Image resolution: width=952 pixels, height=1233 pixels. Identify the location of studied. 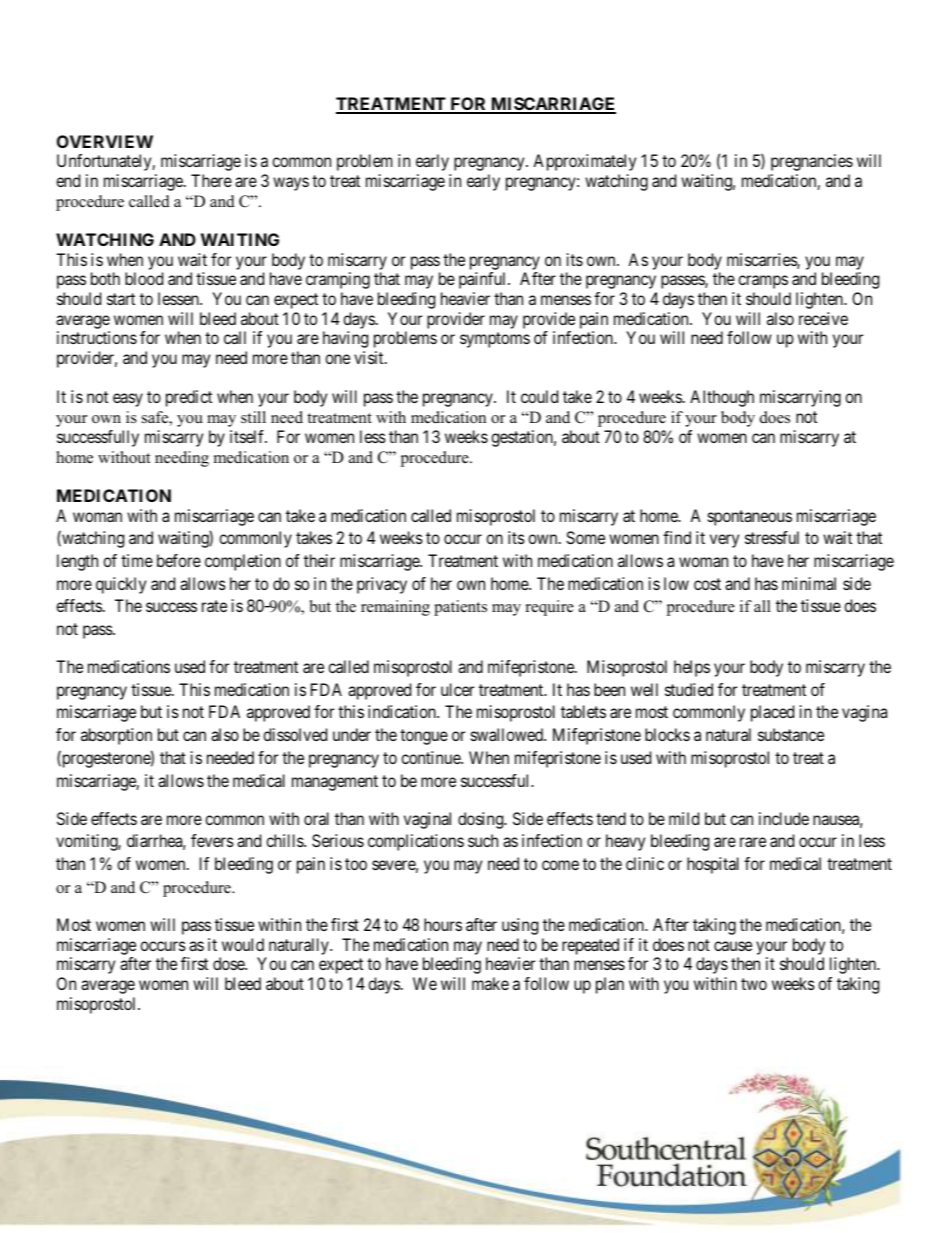
(689, 689).
